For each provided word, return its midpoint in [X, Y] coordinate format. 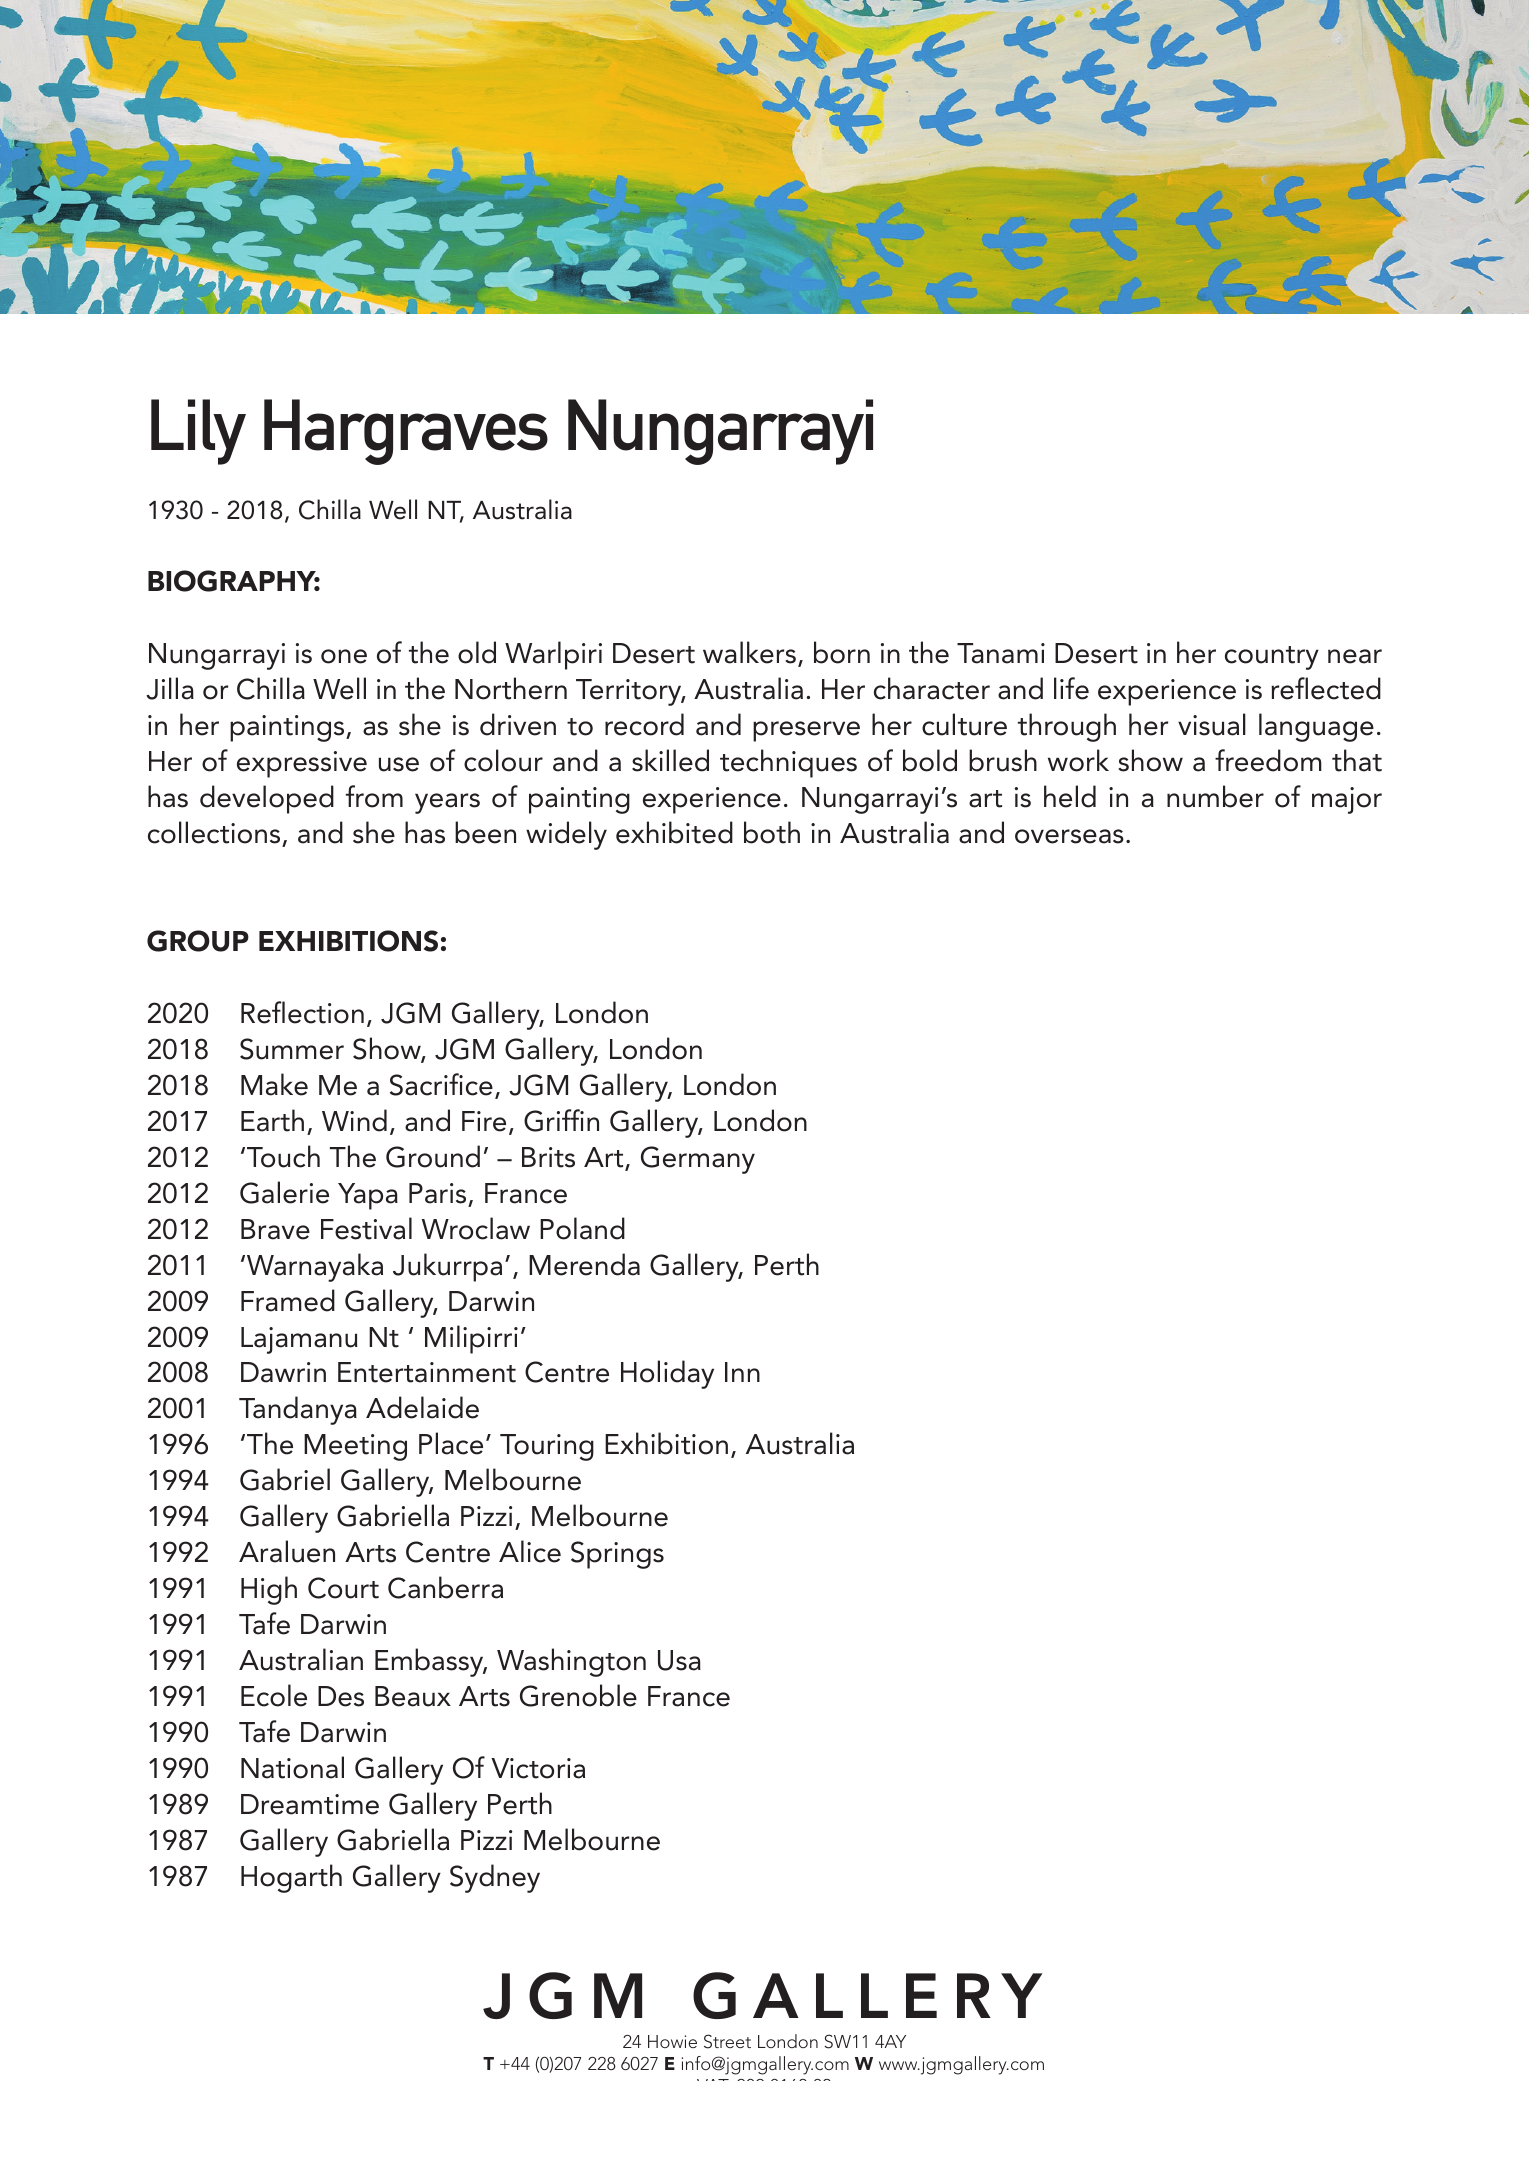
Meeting [355, 1447]
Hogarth [291, 1878]
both [772, 832]
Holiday [667, 1374]
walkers [749, 652]
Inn [742, 1372]
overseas [1069, 836]
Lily [198, 432]
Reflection [302, 1012]
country [1272, 658]
